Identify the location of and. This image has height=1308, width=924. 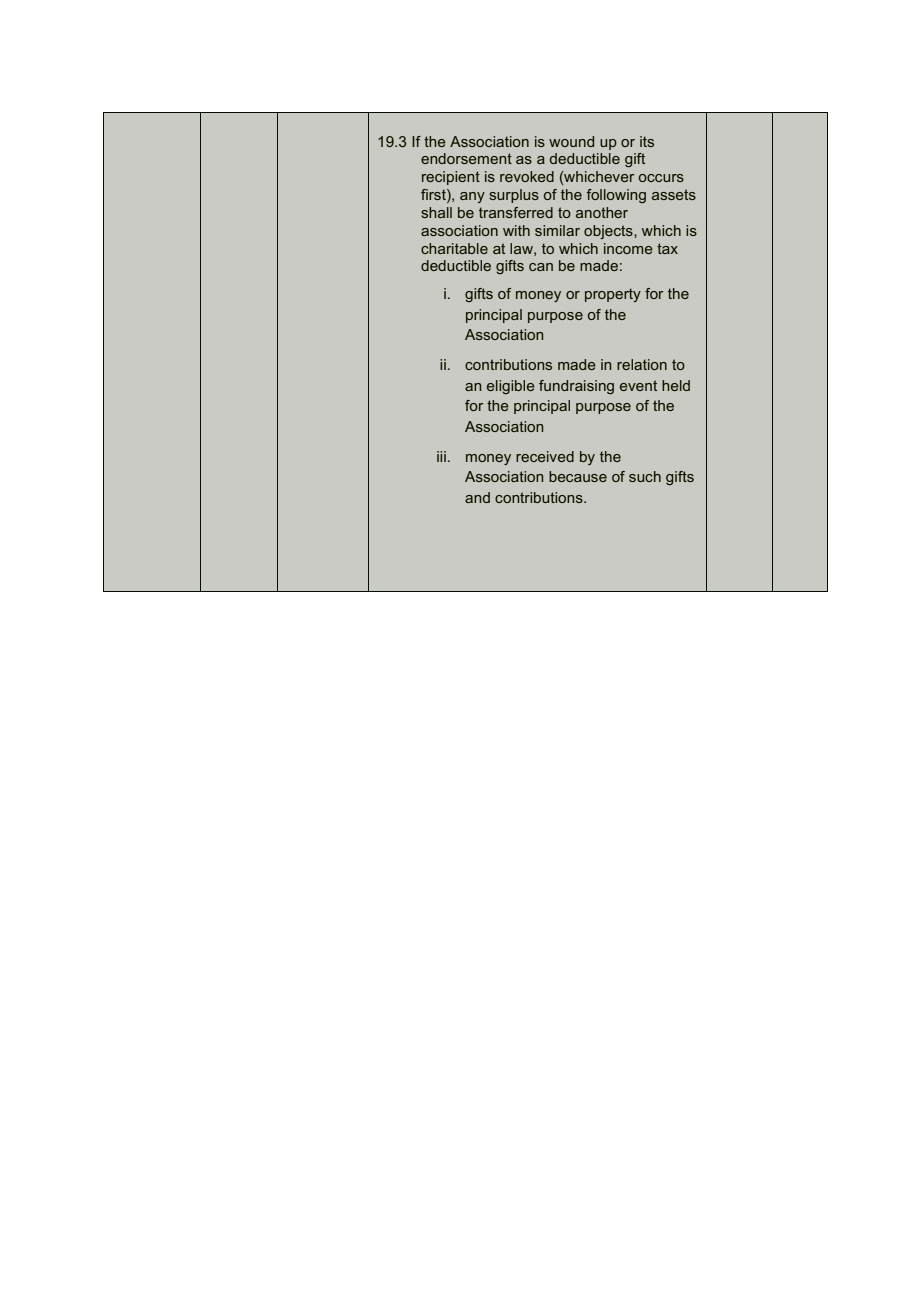
(477, 497).
